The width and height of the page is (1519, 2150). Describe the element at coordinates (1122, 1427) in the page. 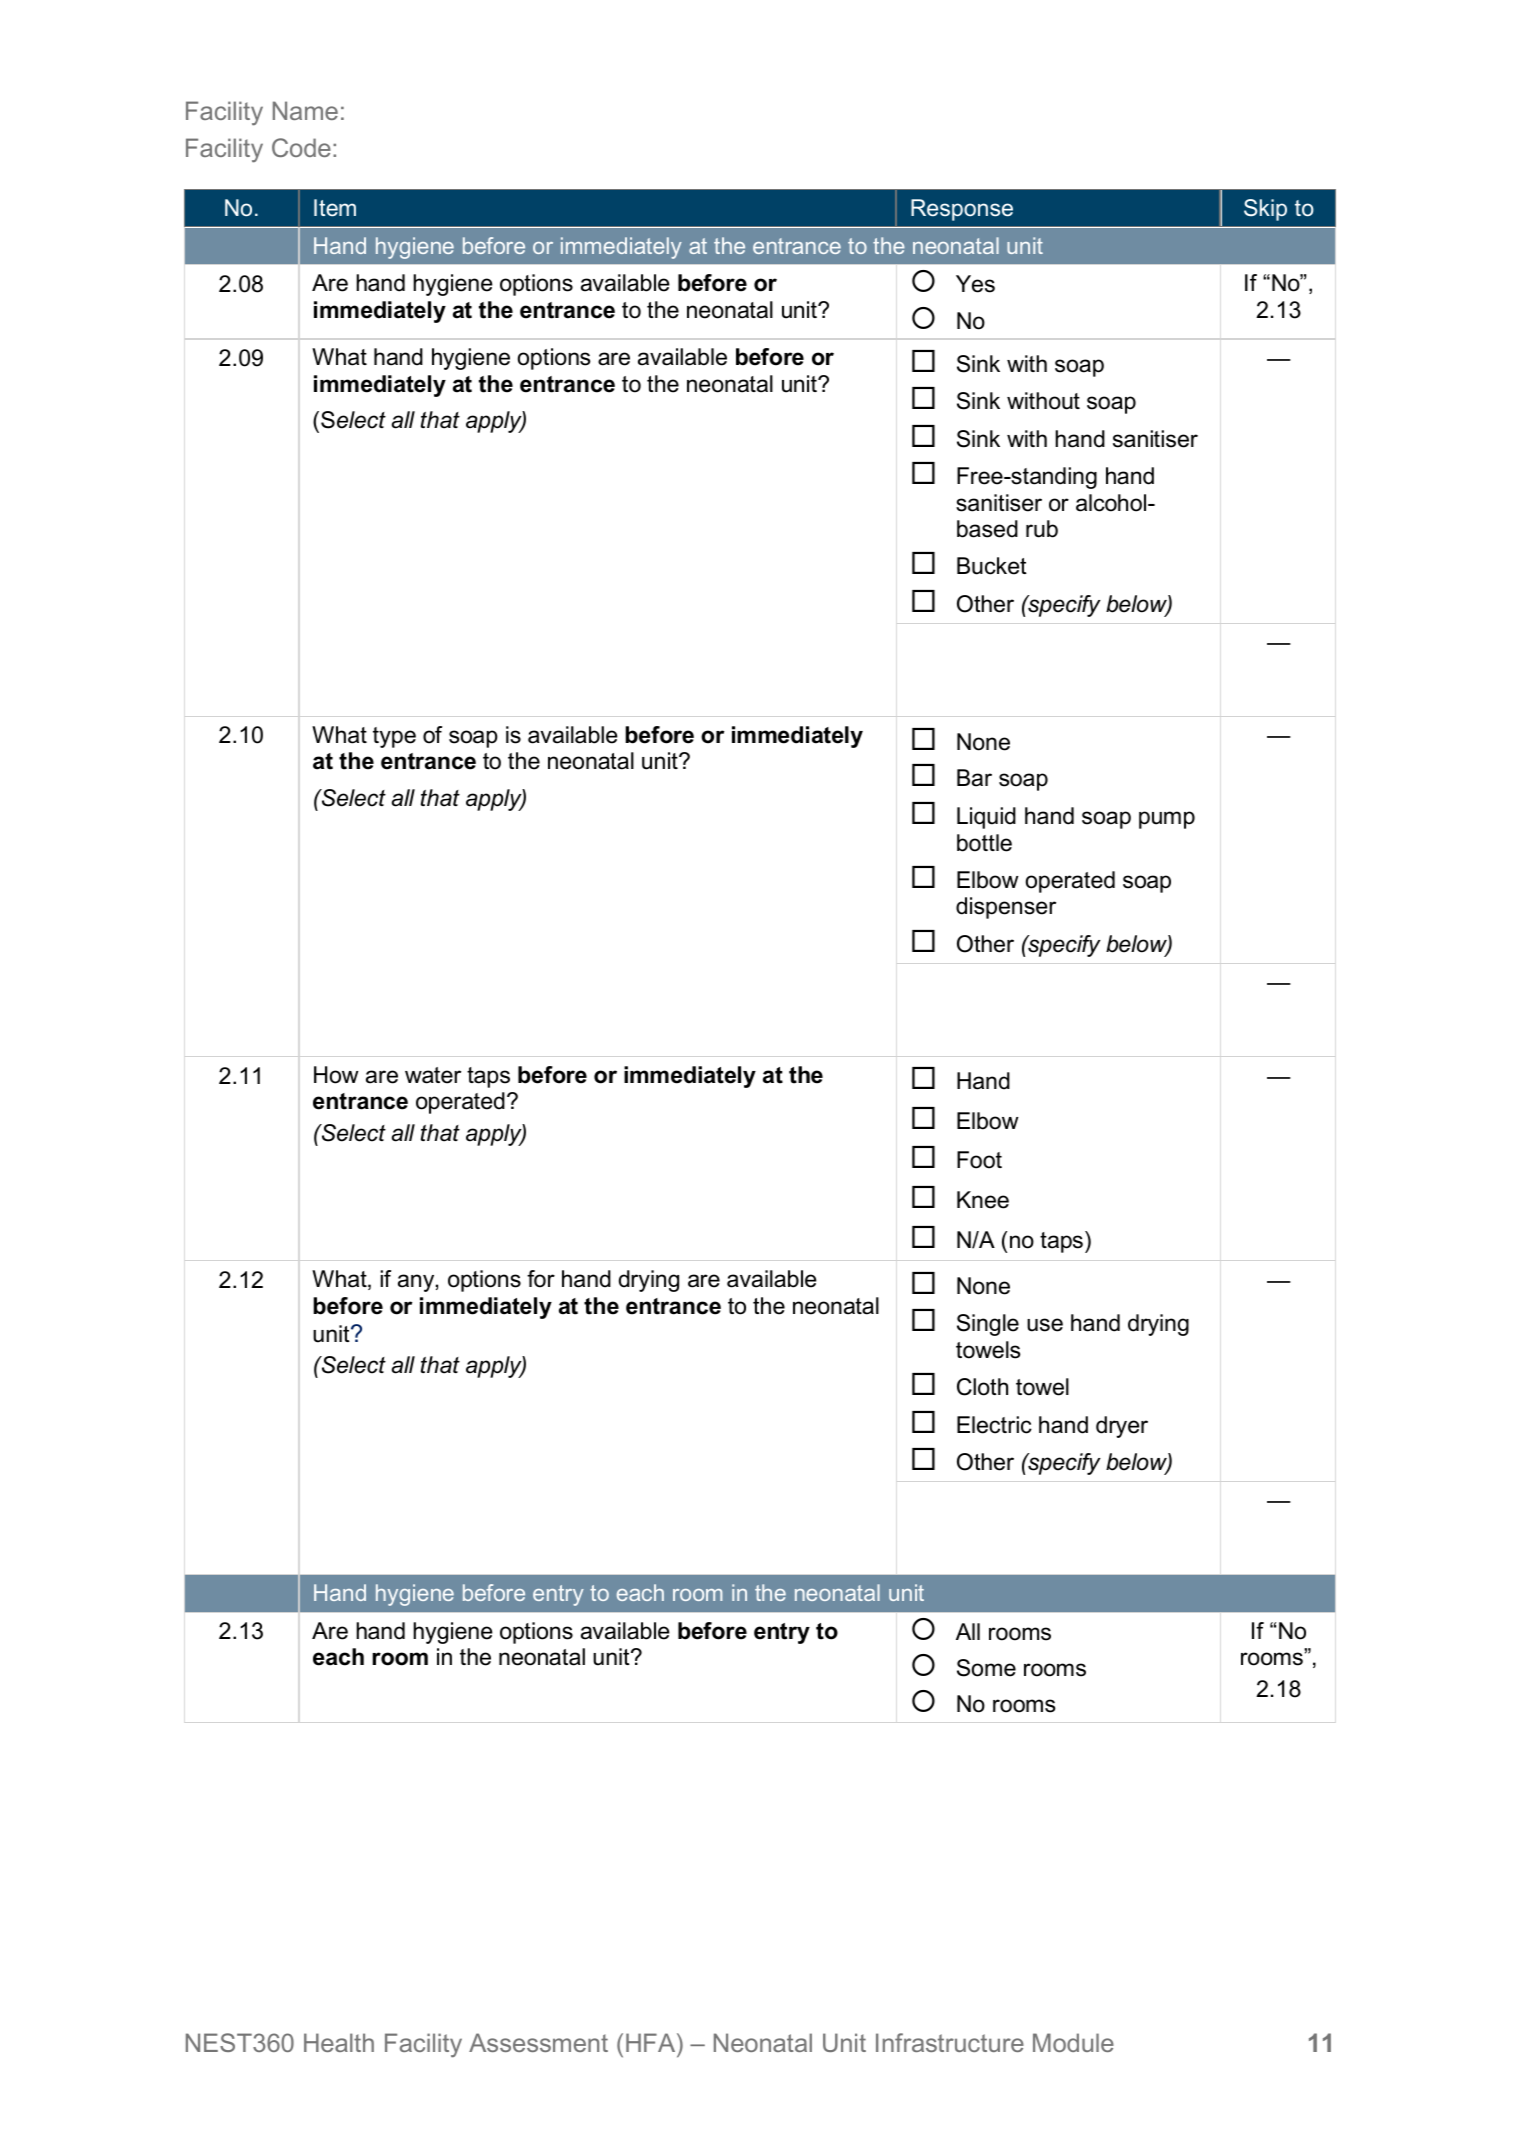

I see `dryer` at that location.
